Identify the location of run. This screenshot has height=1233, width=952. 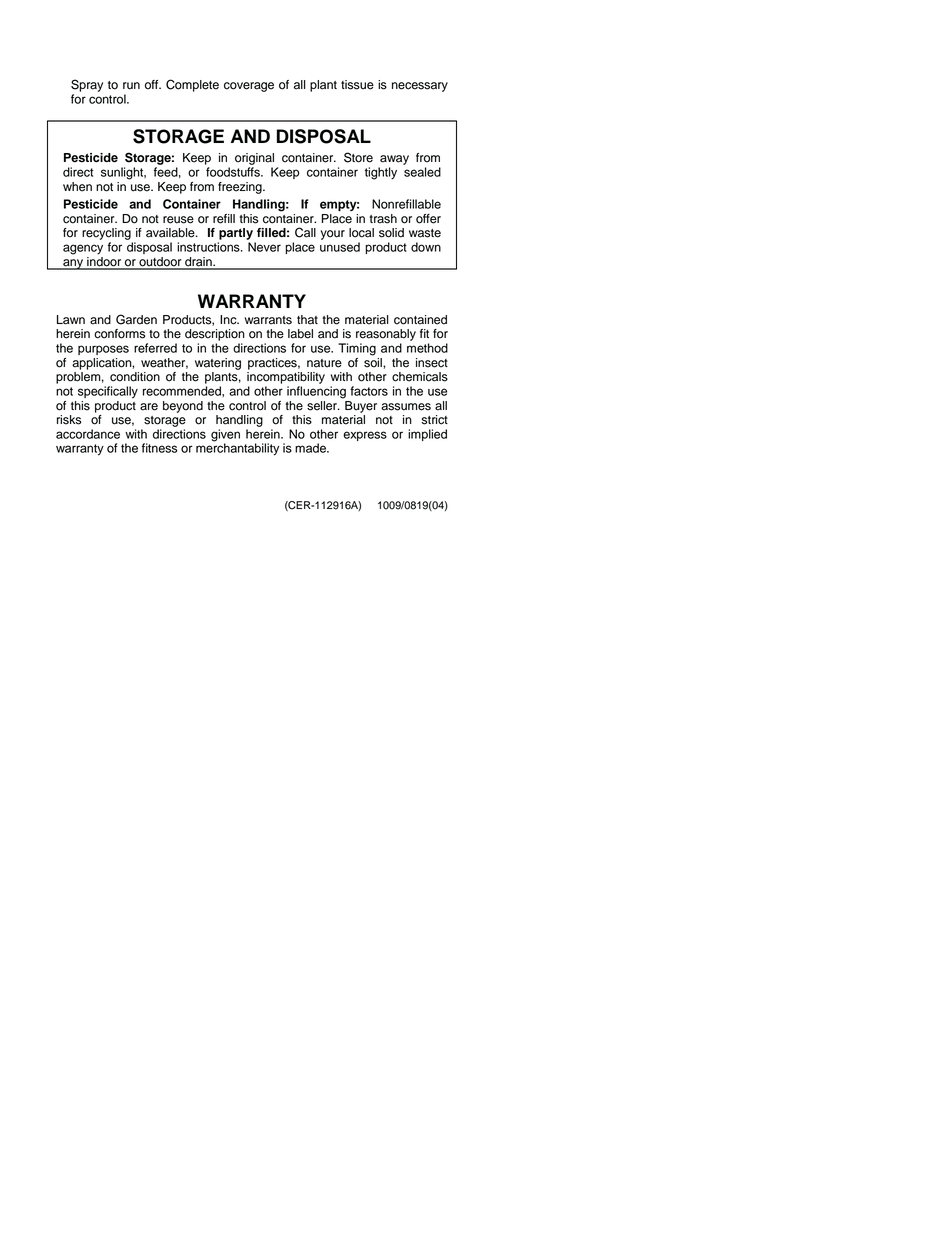
(131, 86).
